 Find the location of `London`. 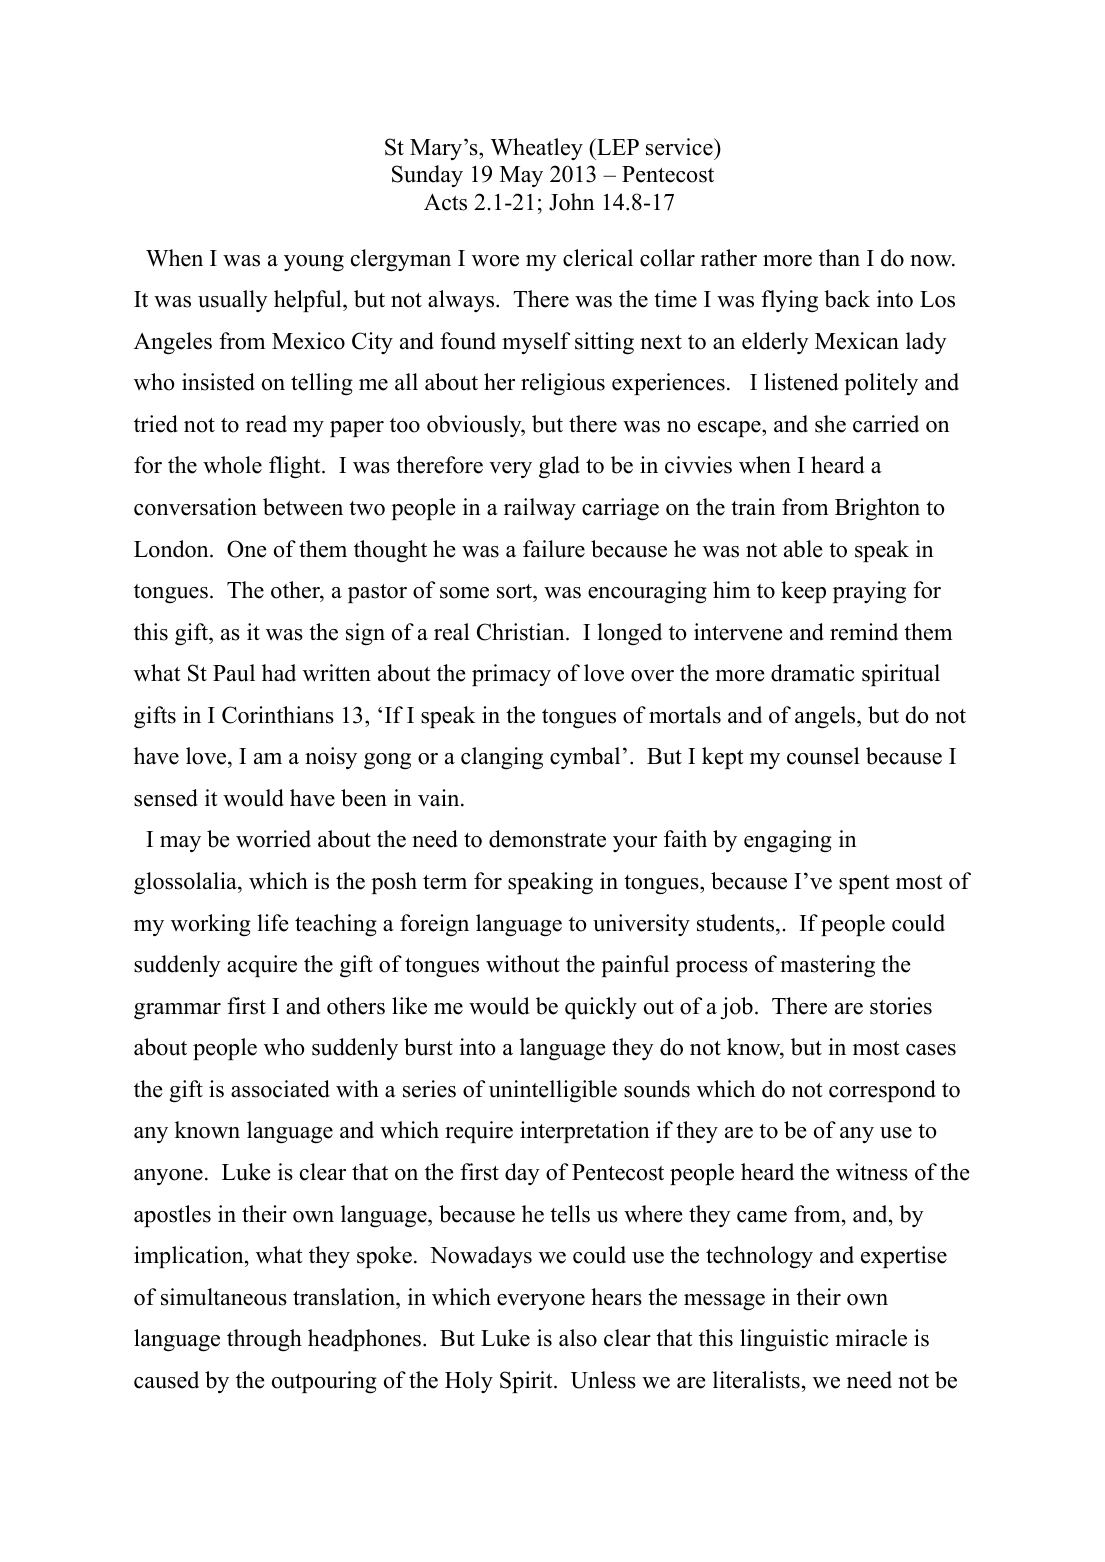

London is located at coordinates (172, 549).
